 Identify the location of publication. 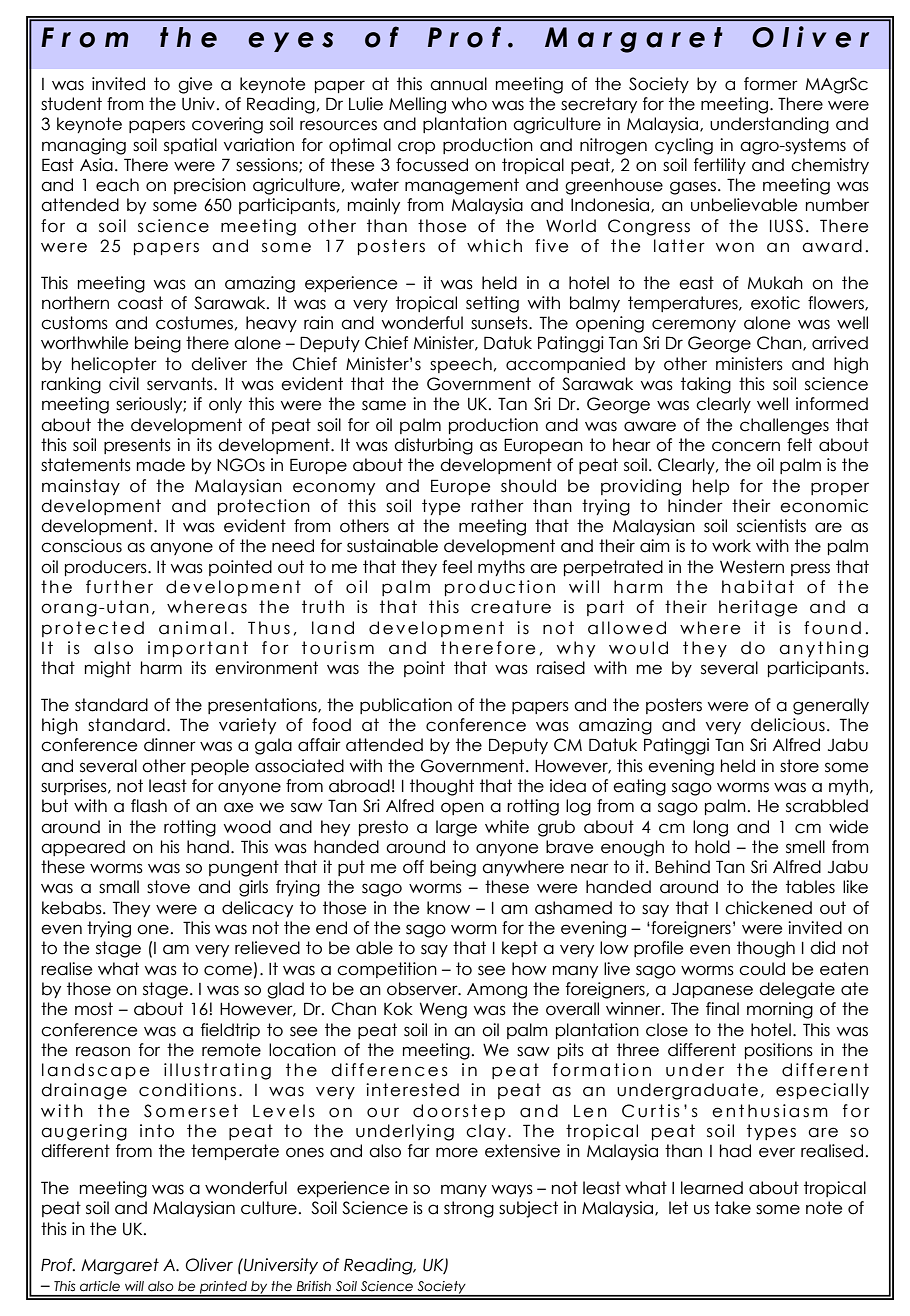
(406, 706).
